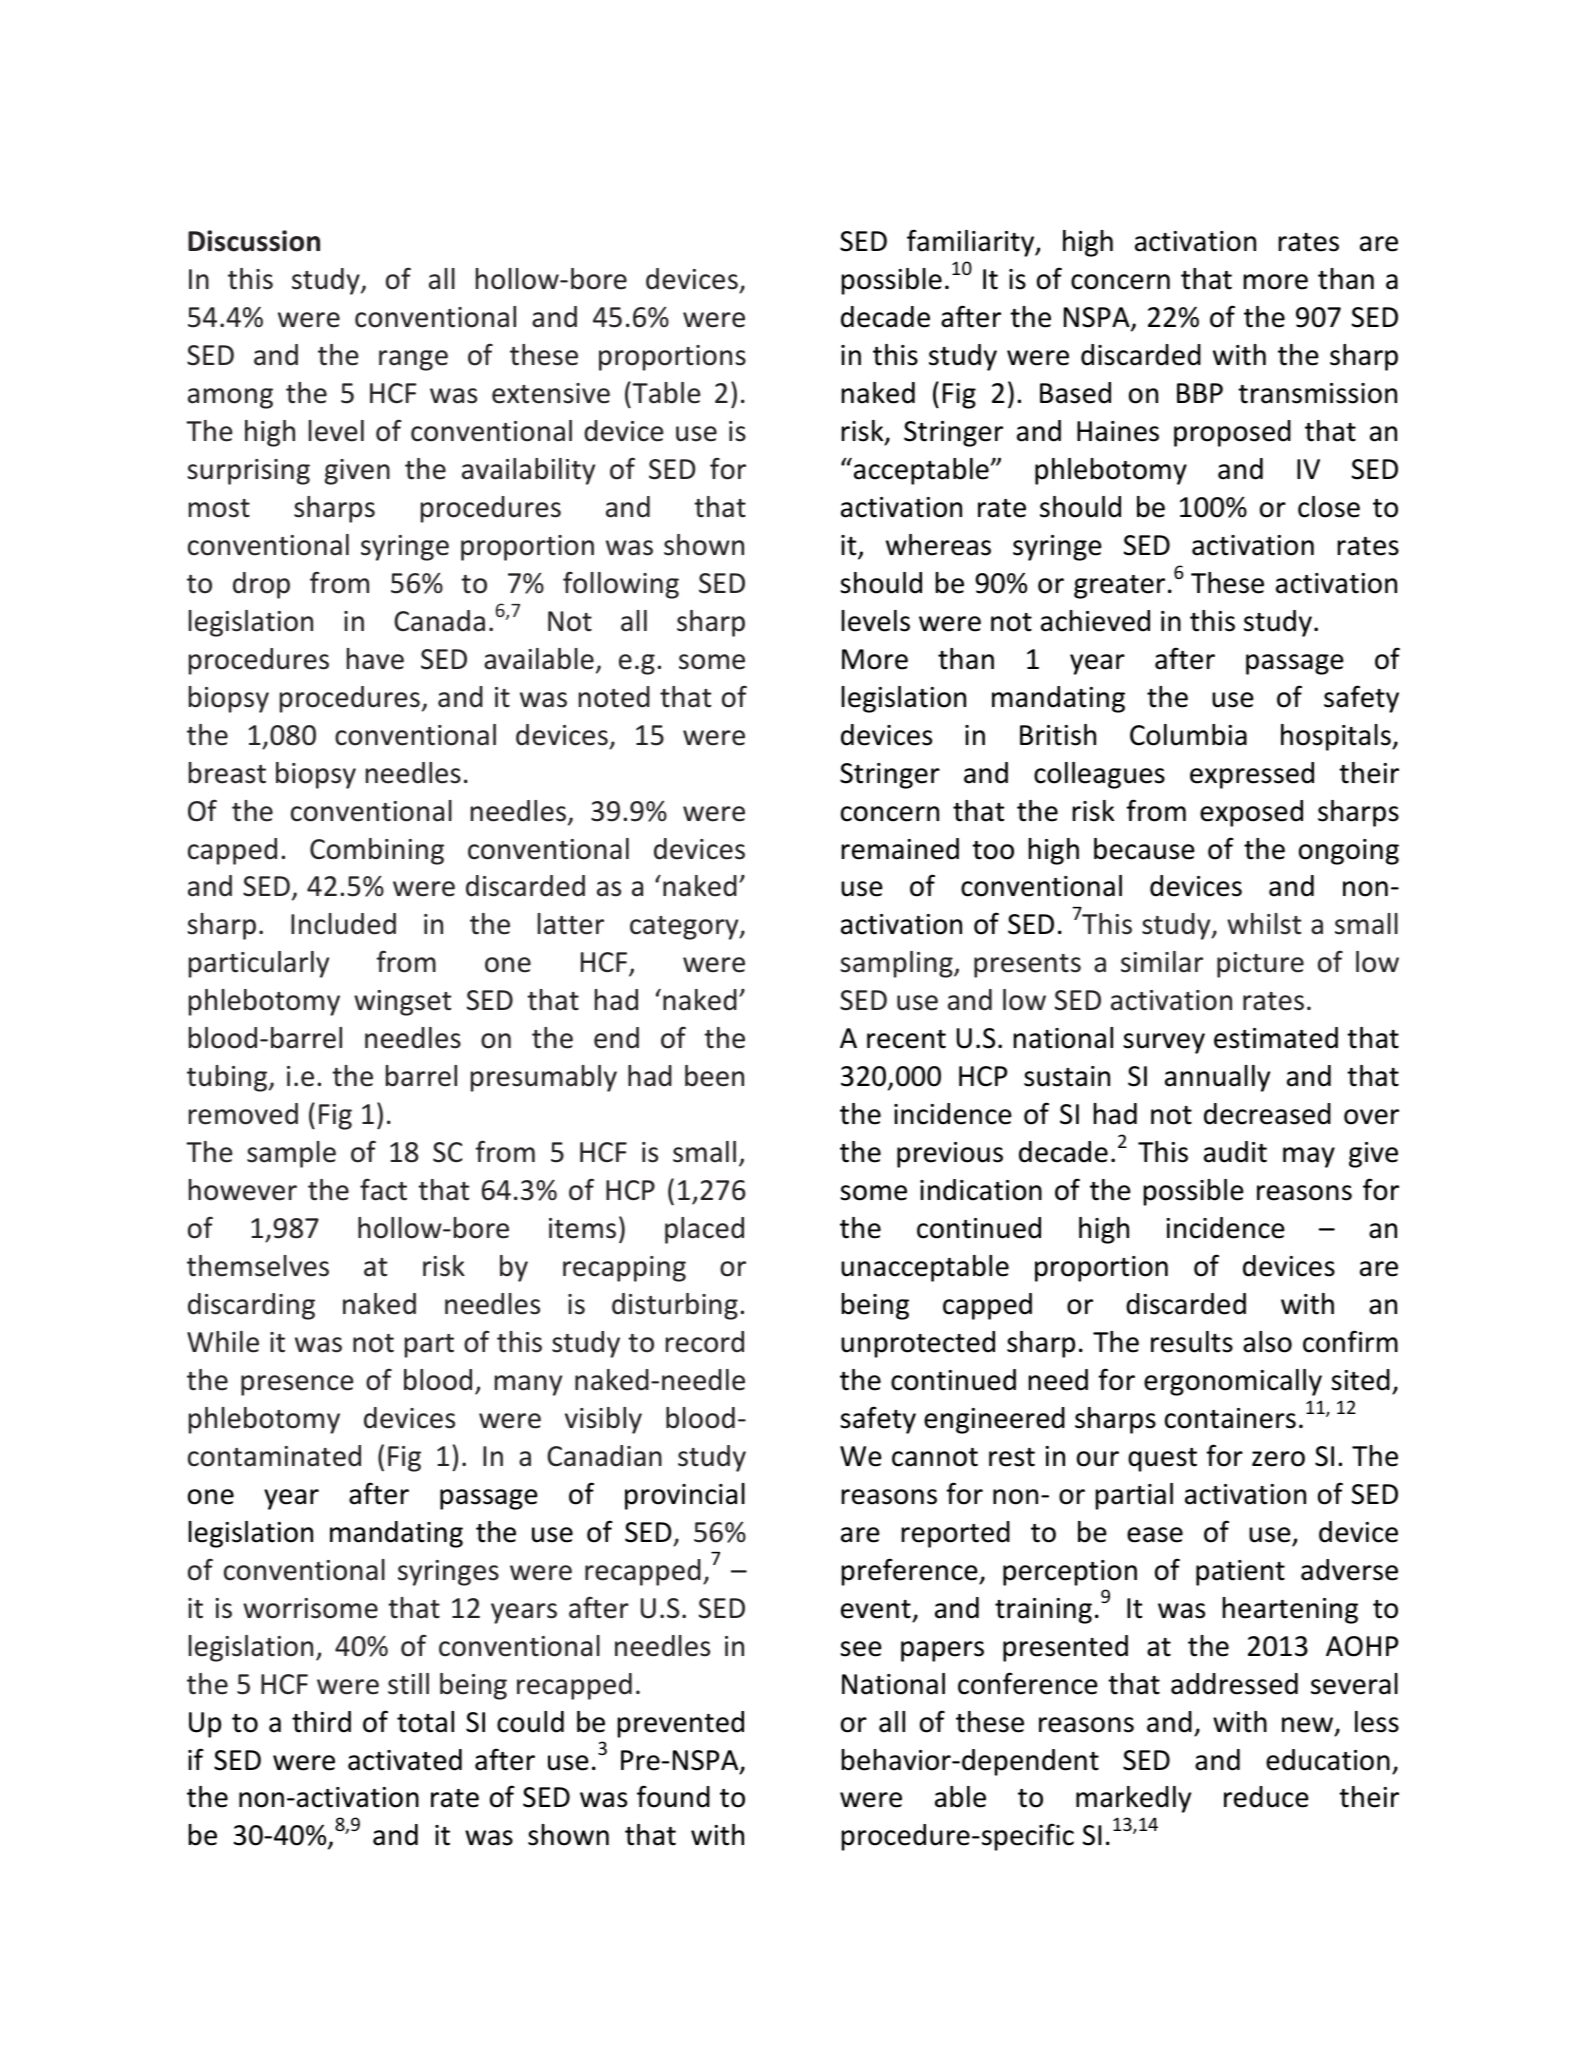 This page has height=2052, width=1586. I want to click on familiarity, so click(972, 243).
